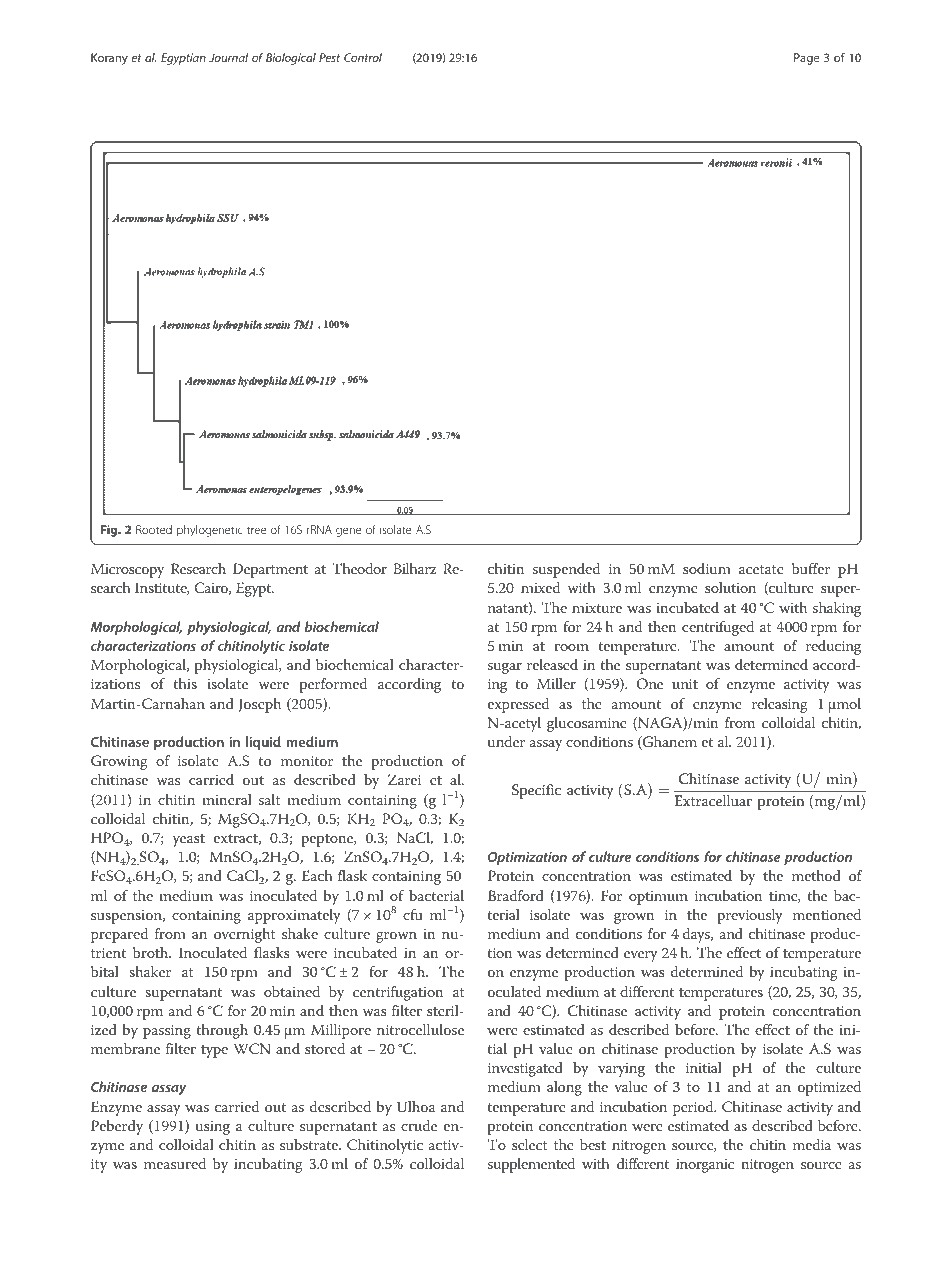 The height and width of the image is (1265, 952). Describe the element at coordinates (185, 683) in the image. I see `this` at that location.
